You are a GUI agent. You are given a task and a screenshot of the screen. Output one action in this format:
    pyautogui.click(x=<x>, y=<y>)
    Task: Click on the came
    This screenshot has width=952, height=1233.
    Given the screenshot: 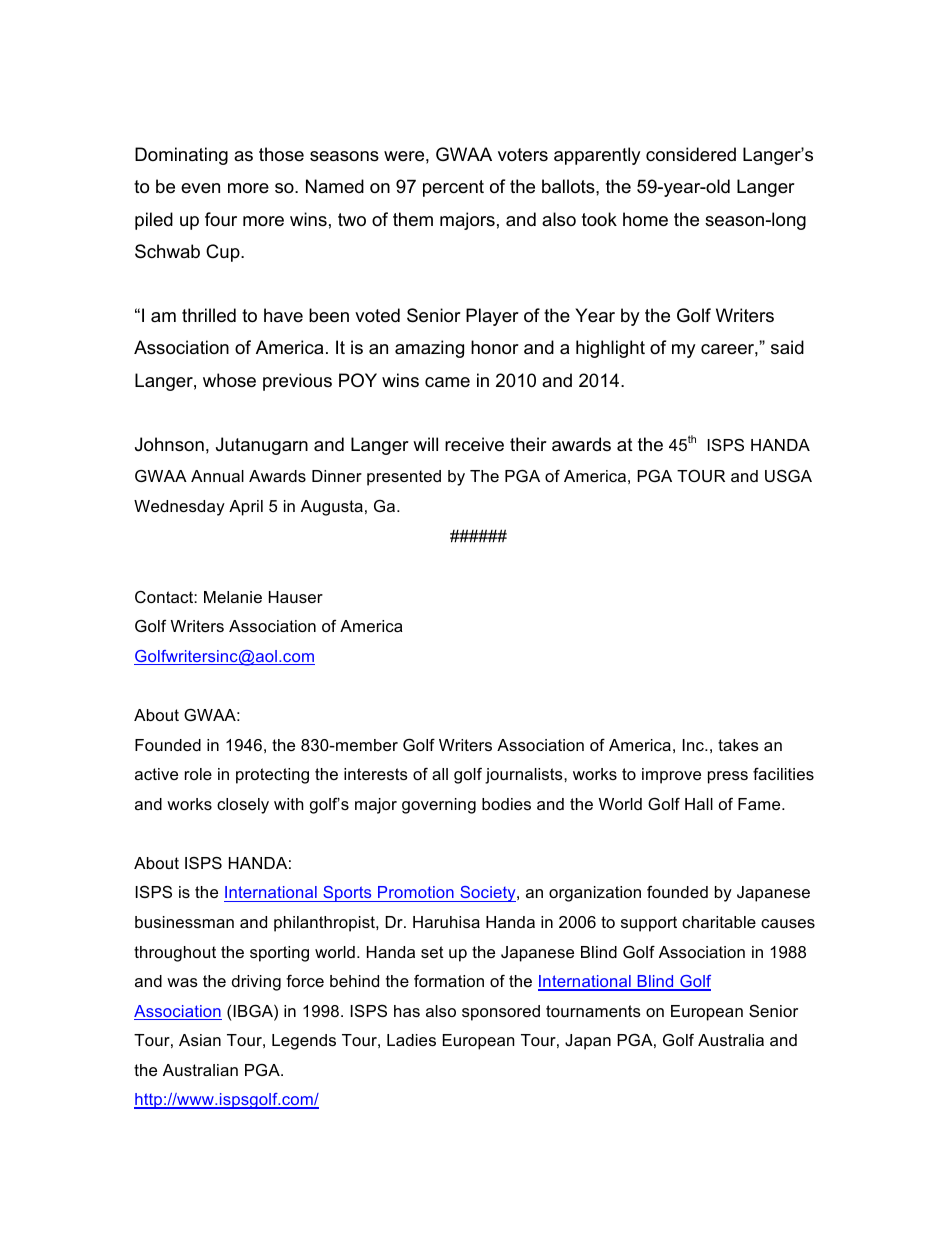 What is the action you would take?
    pyautogui.click(x=447, y=382)
